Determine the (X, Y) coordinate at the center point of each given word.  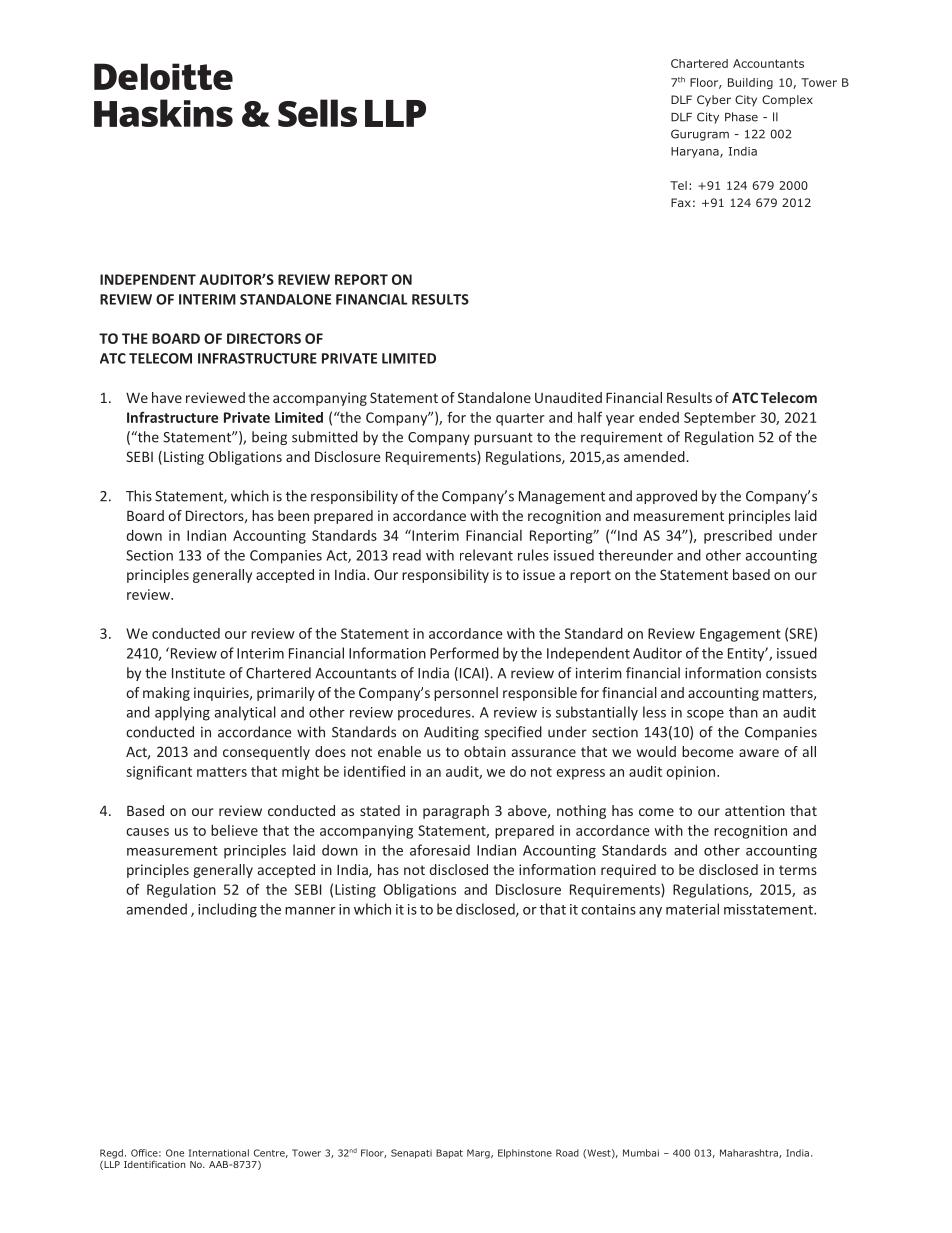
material (692, 909)
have (167, 397)
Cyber (714, 101)
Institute (198, 673)
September (720, 419)
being (269, 438)
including (227, 910)
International (219, 1153)
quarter (520, 419)
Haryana (696, 152)
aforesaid (440, 850)
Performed (464, 653)
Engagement (740, 635)
